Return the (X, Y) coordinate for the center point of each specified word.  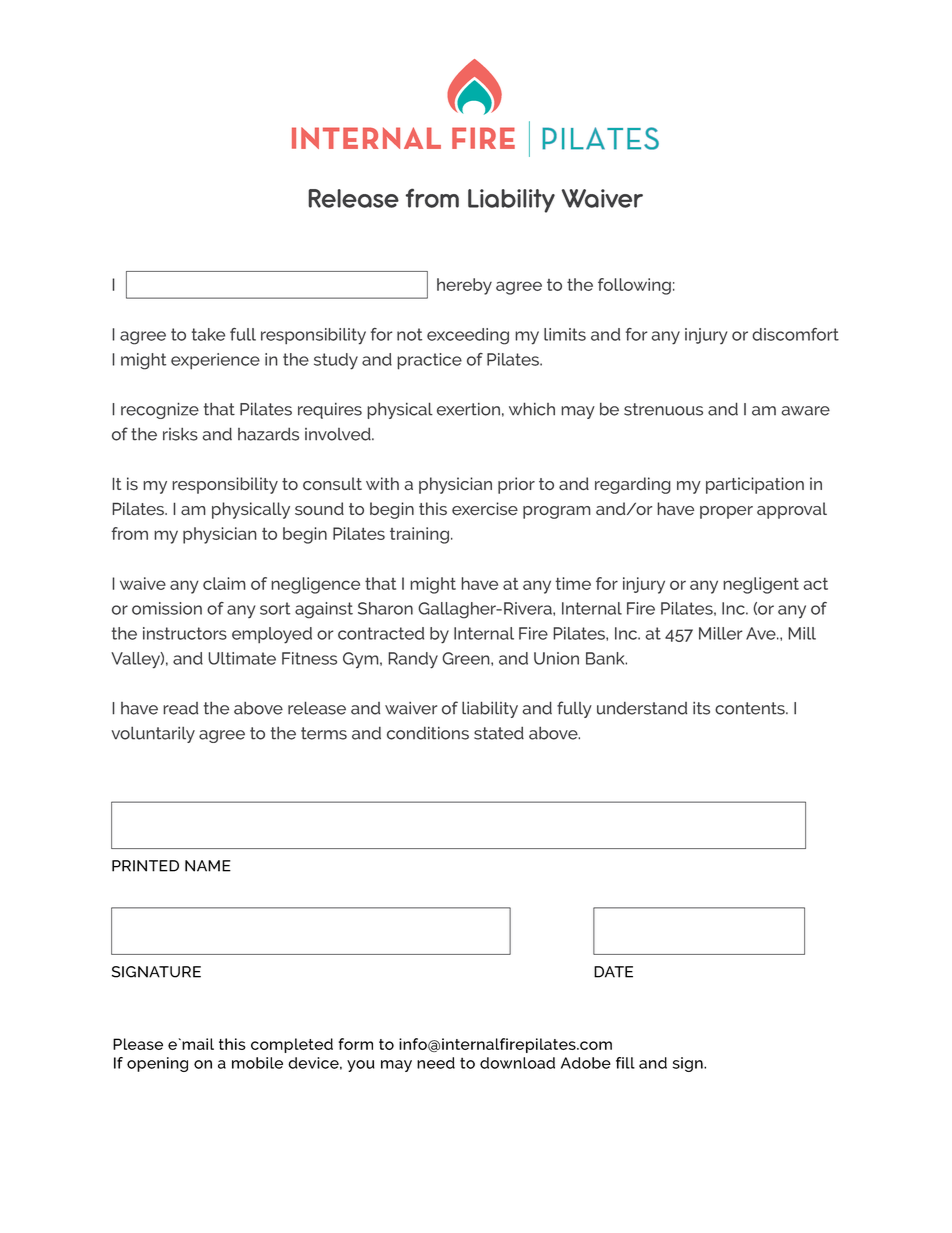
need (436, 1063)
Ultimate (242, 658)
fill (625, 1063)
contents (751, 708)
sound (319, 509)
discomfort (795, 334)
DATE (613, 972)
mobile (257, 1063)
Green (467, 658)
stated (499, 733)
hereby (464, 286)
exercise (485, 509)
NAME (208, 866)
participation (755, 485)
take (208, 334)
